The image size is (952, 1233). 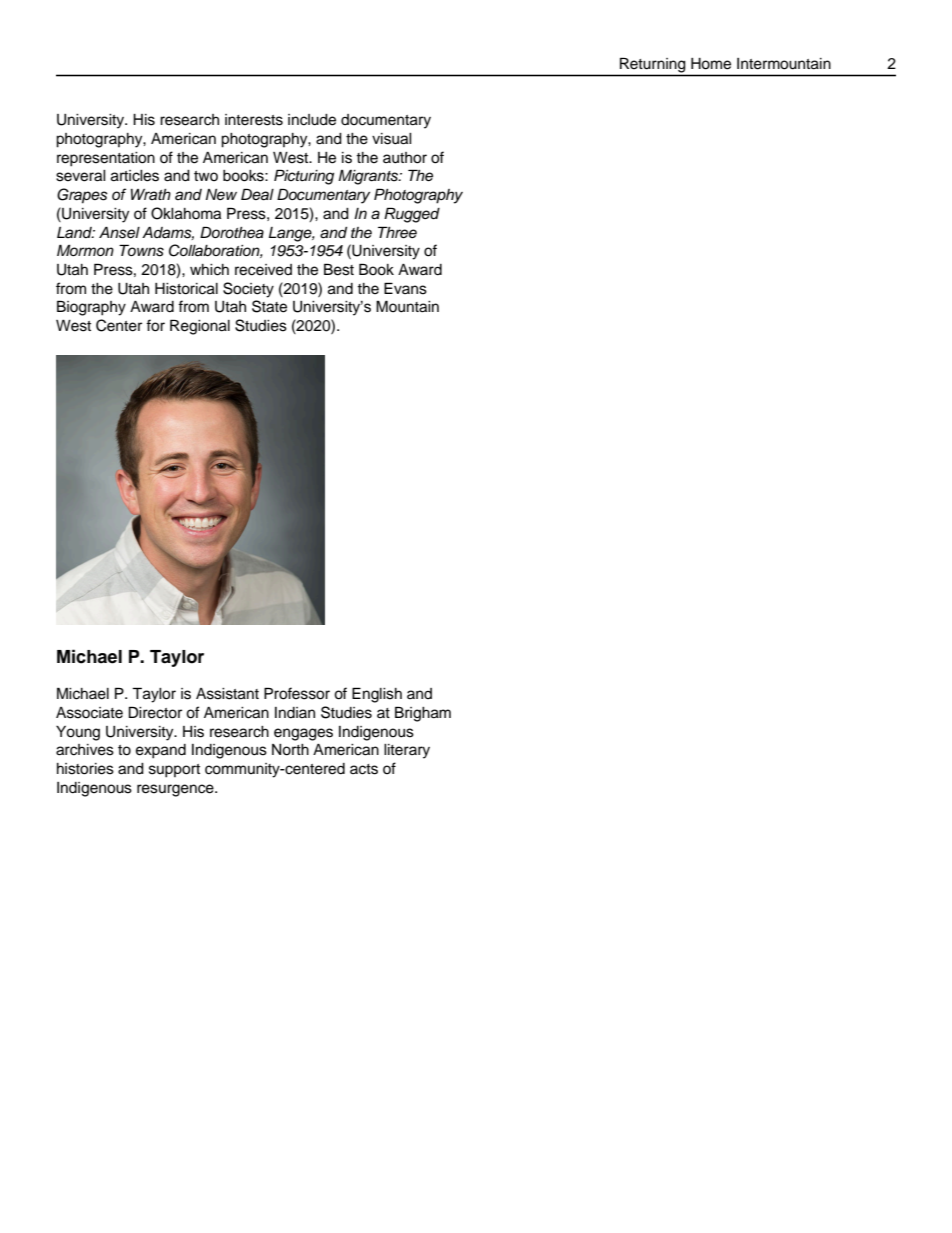 What do you see at coordinates (423, 714) in the screenshot?
I see `Brigham` at bounding box center [423, 714].
